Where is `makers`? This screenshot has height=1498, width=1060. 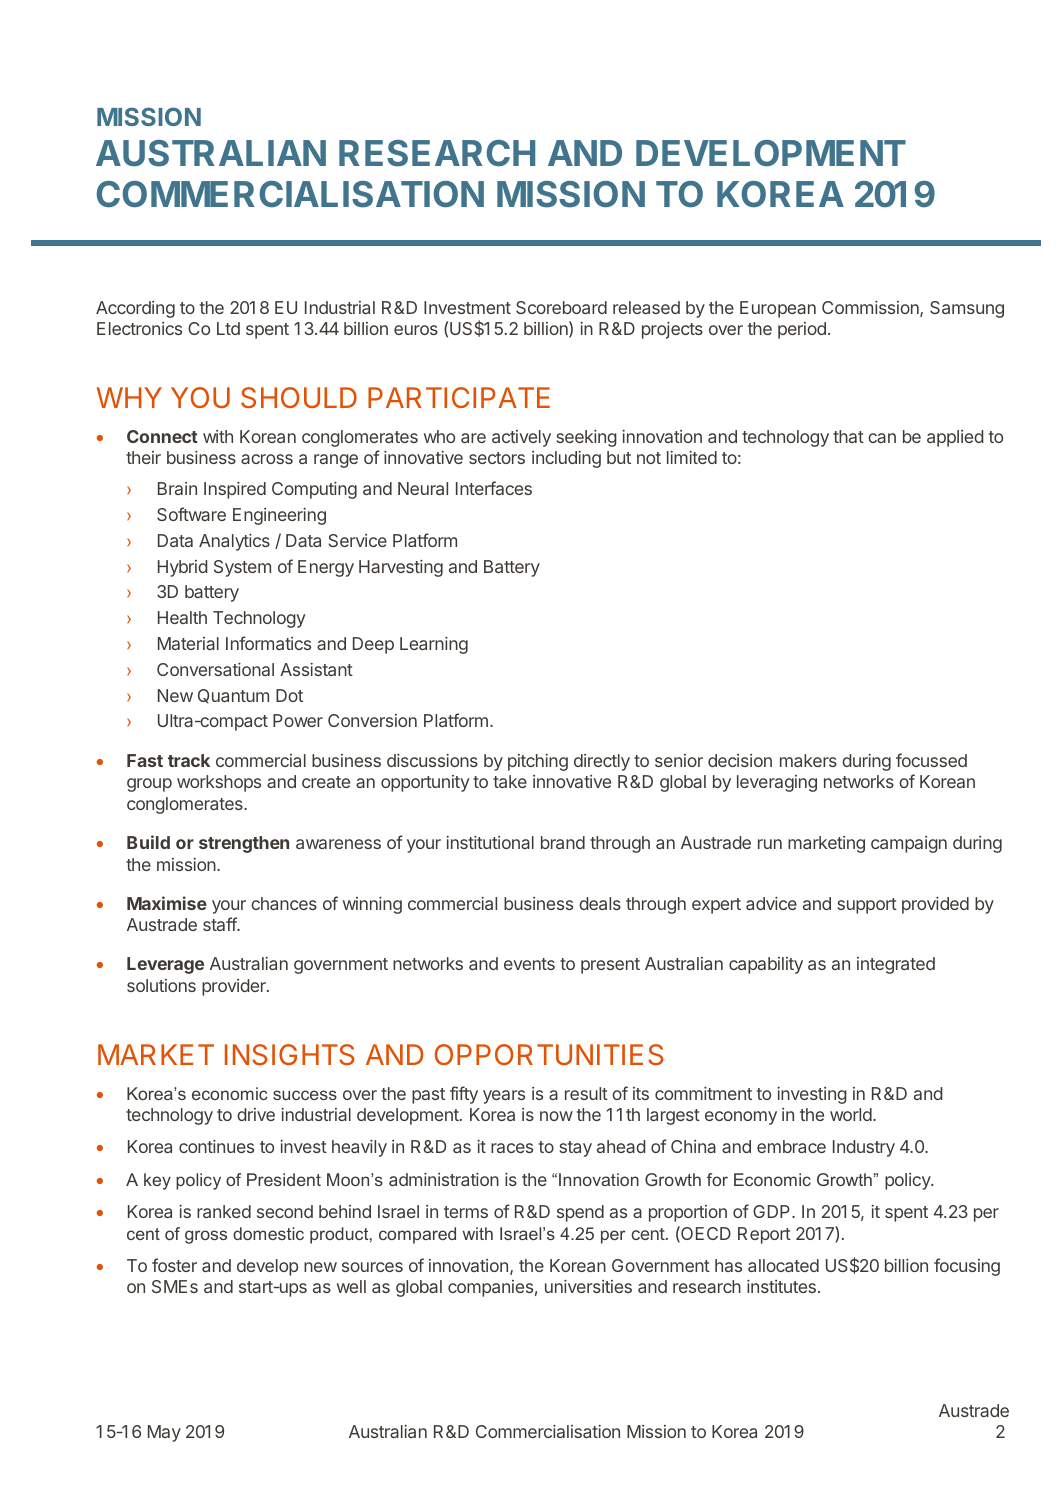
makers is located at coordinates (808, 760).
